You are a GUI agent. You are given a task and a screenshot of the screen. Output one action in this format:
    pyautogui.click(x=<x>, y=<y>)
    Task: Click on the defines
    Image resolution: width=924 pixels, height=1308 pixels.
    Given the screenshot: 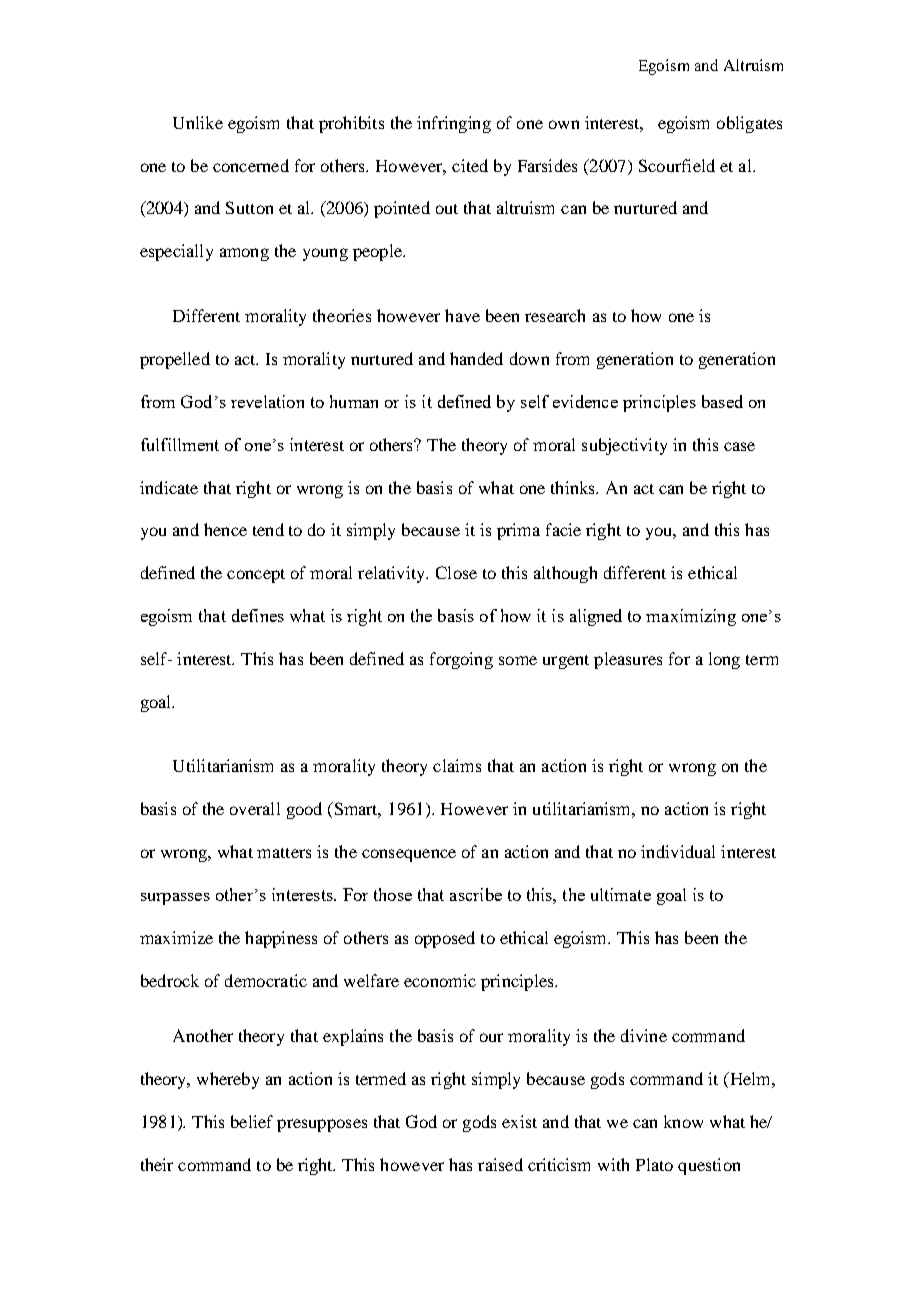 What is the action you would take?
    pyautogui.click(x=258, y=615)
